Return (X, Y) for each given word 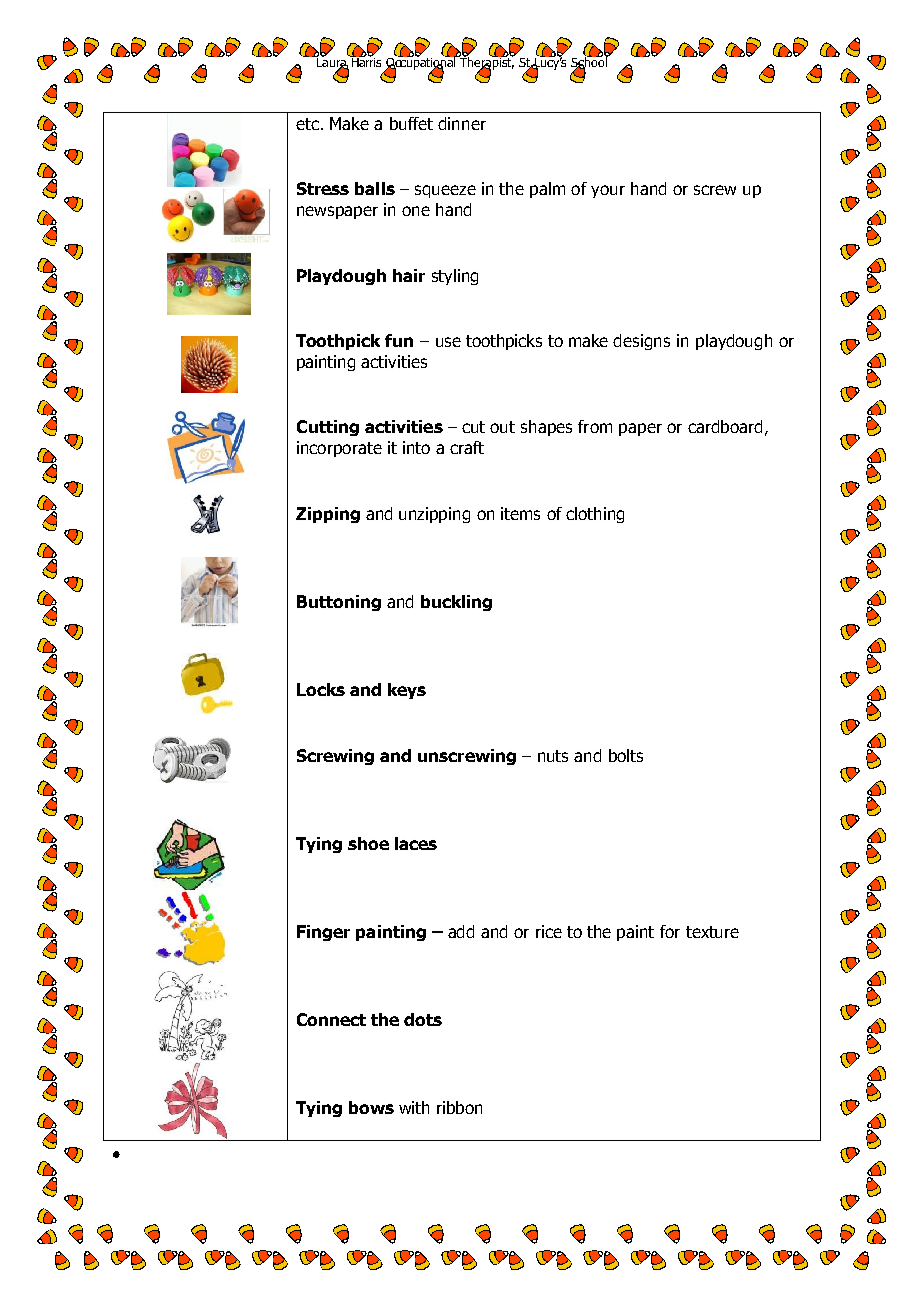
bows (371, 1107)
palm (547, 190)
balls (375, 188)
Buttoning (339, 603)
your (608, 191)
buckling (456, 603)
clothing (595, 515)
